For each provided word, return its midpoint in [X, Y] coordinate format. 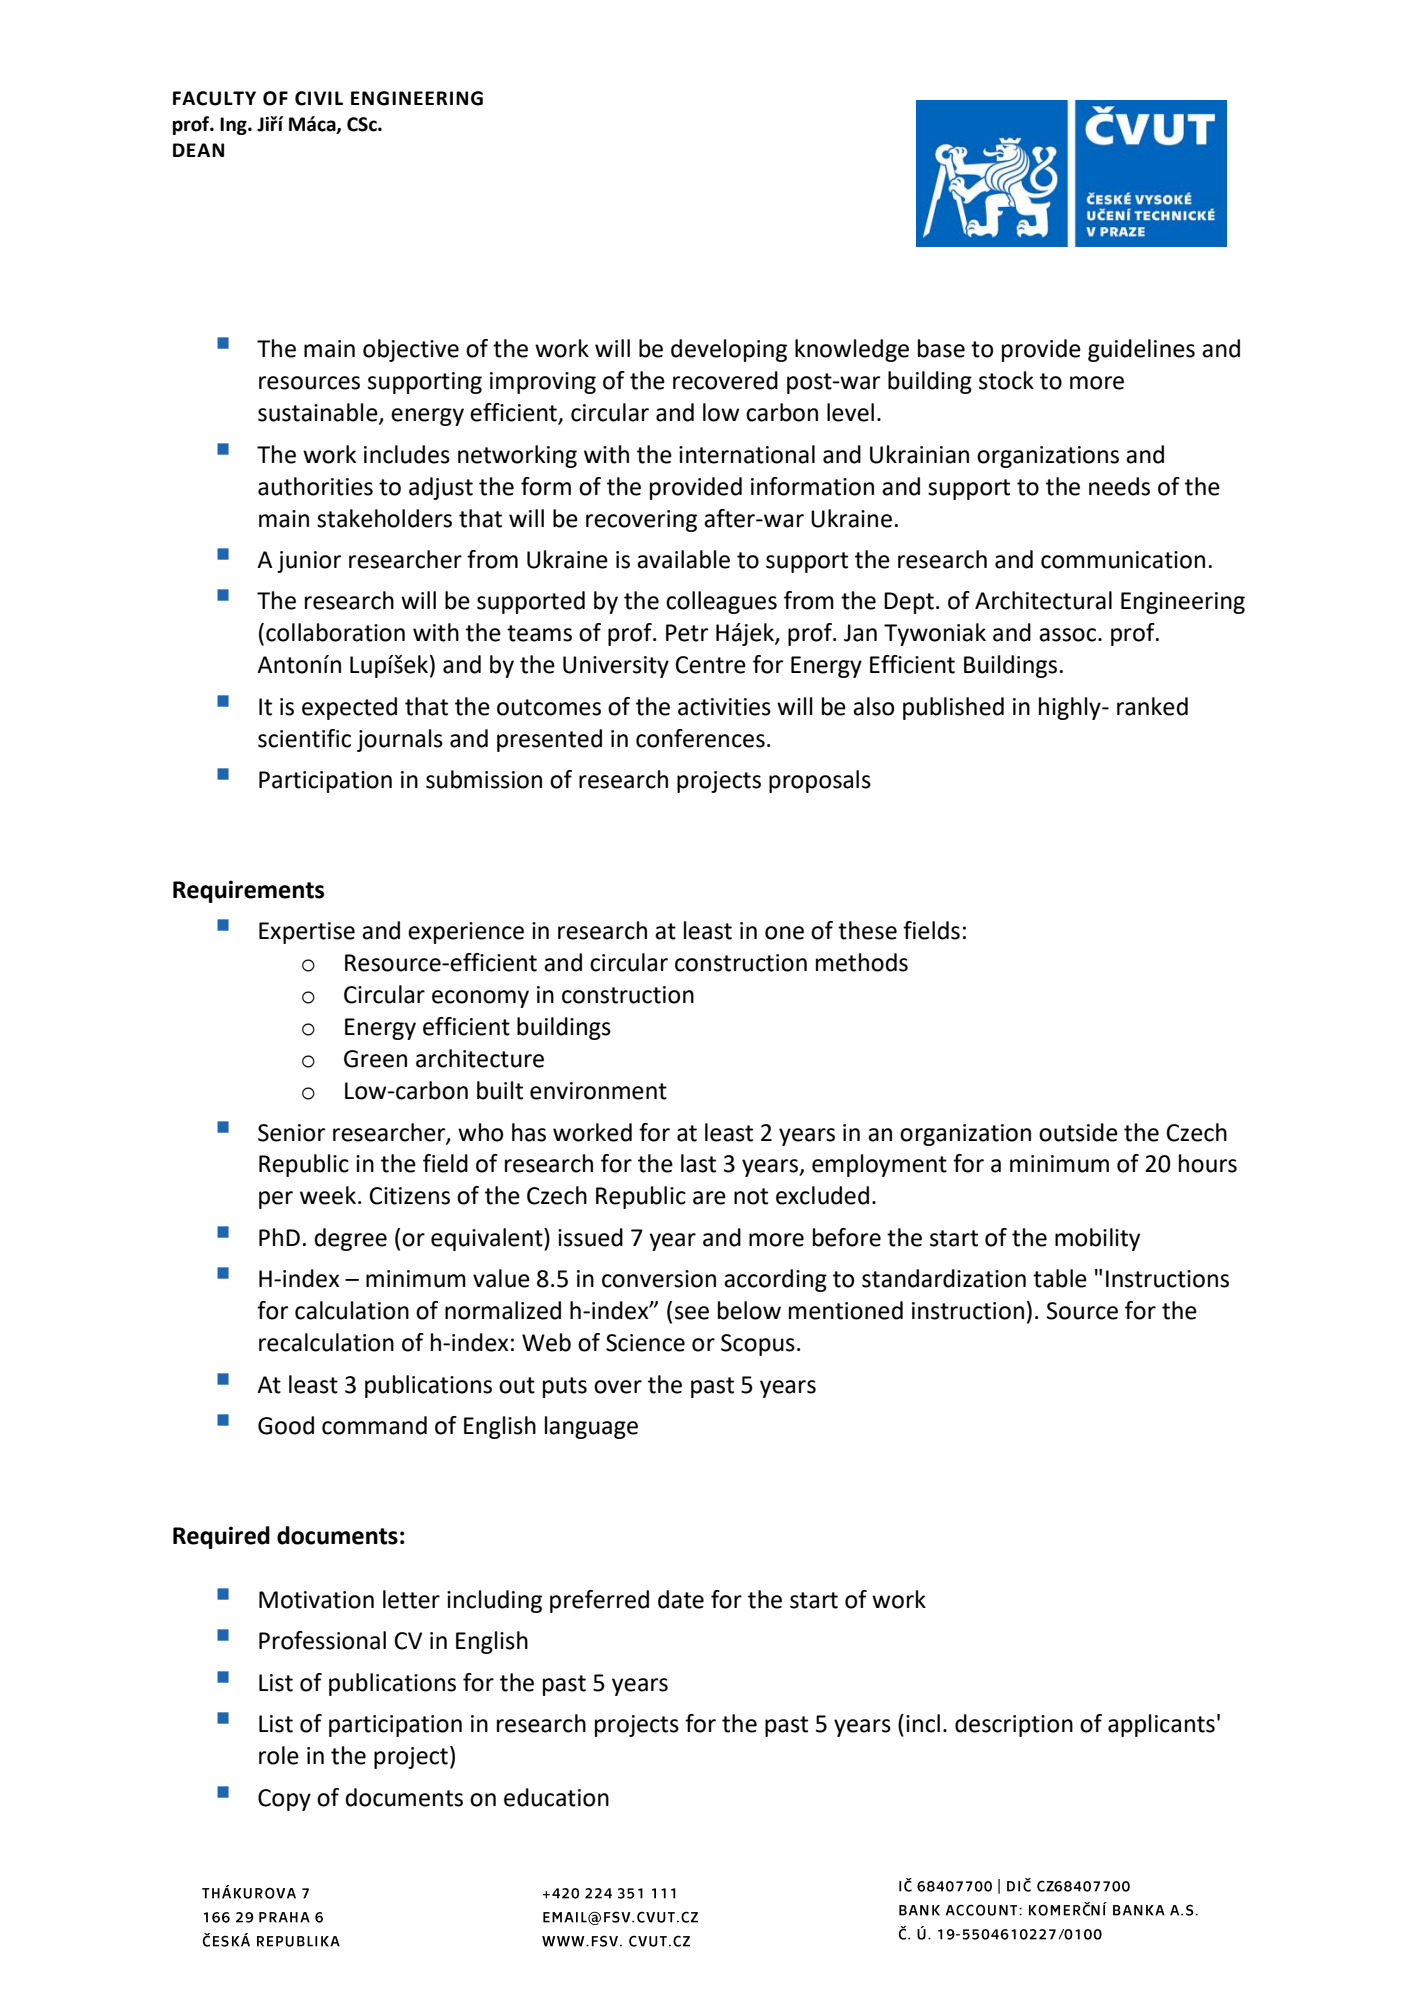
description [1014, 1725]
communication [1123, 560]
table [1060, 1278]
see [692, 1313]
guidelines [1141, 350]
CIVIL [319, 98]
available [683, 559]
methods [862, 962]
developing [729, 350]
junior [309, 562]
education [556, 1797]
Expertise [307, 933]
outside [1078, 1132]
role [279, 1755]
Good [286, 1425]
